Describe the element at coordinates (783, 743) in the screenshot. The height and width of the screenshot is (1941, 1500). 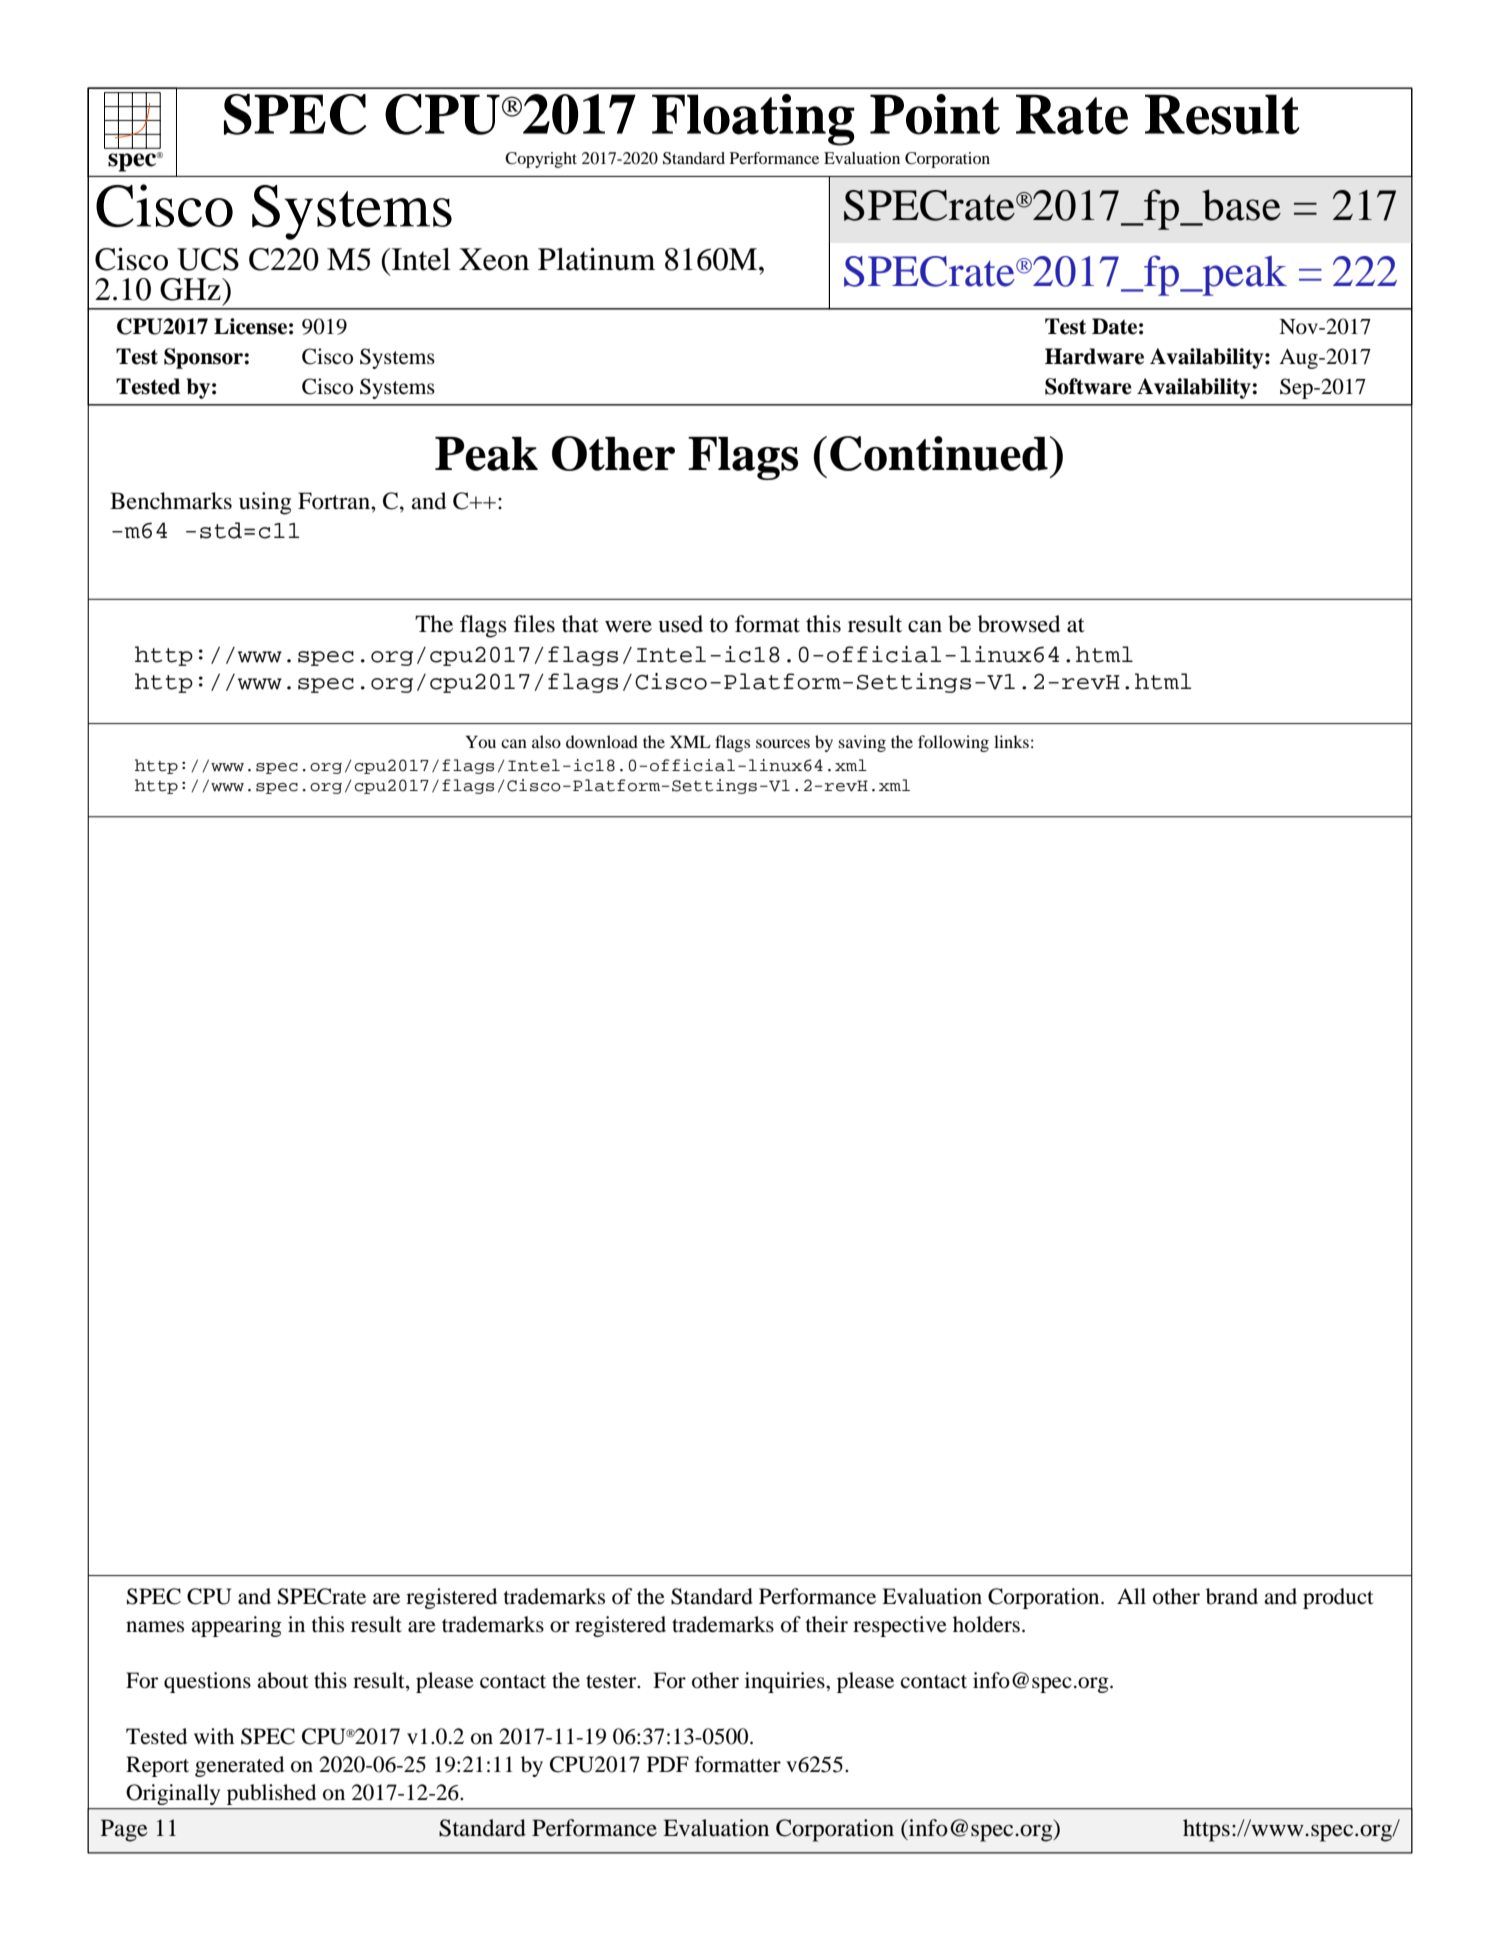
I see `sources` at that location.
